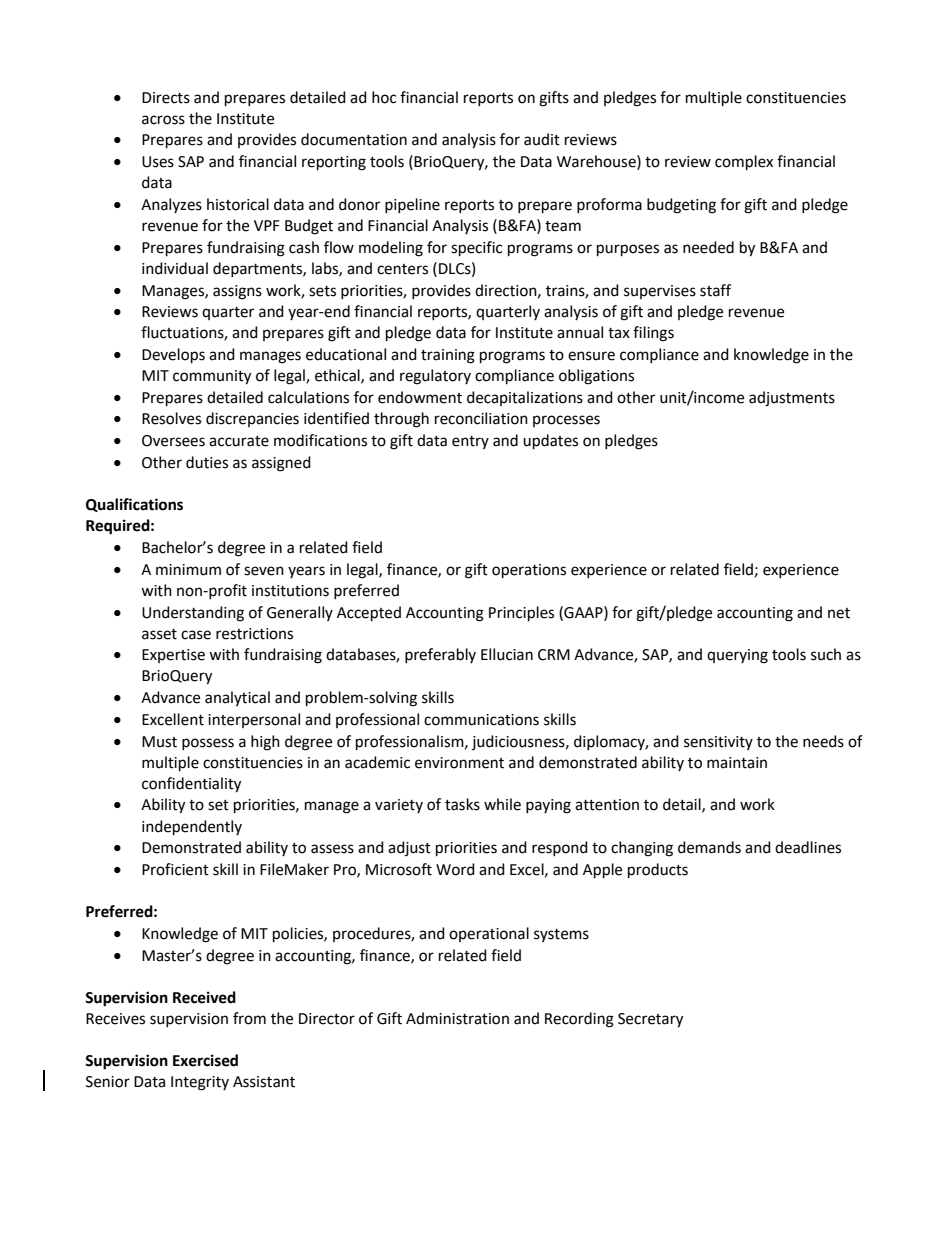 The width and height of the page is (952, 1233). What do you see at coordinates (208, 744) in the page?
I see `possess` at bounding box center [208, 744].
